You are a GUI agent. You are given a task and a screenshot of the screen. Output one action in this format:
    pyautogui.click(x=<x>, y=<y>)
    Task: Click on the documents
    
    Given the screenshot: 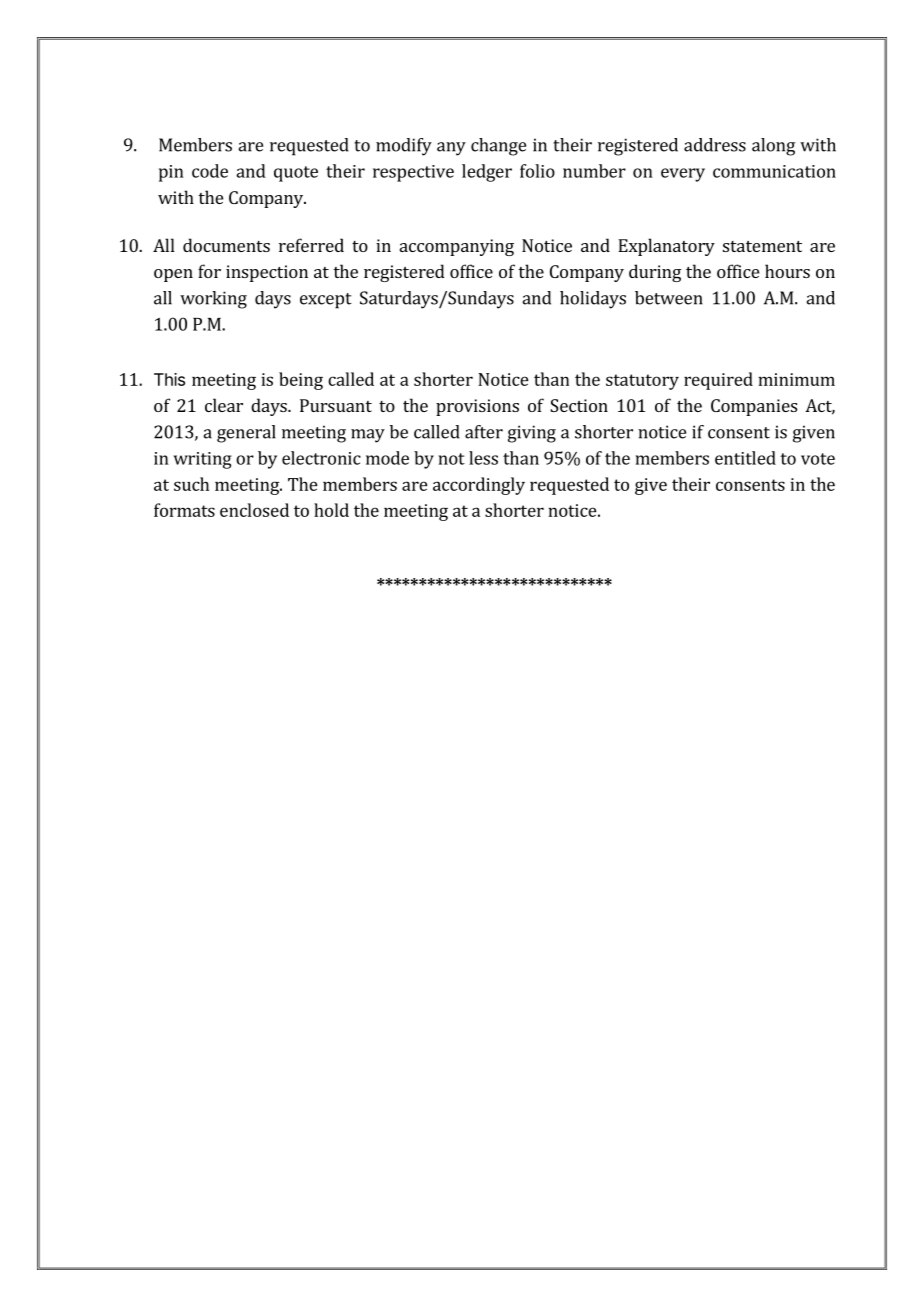 What is the action you would take?
    pyautogui.click(x=226, y=245)
